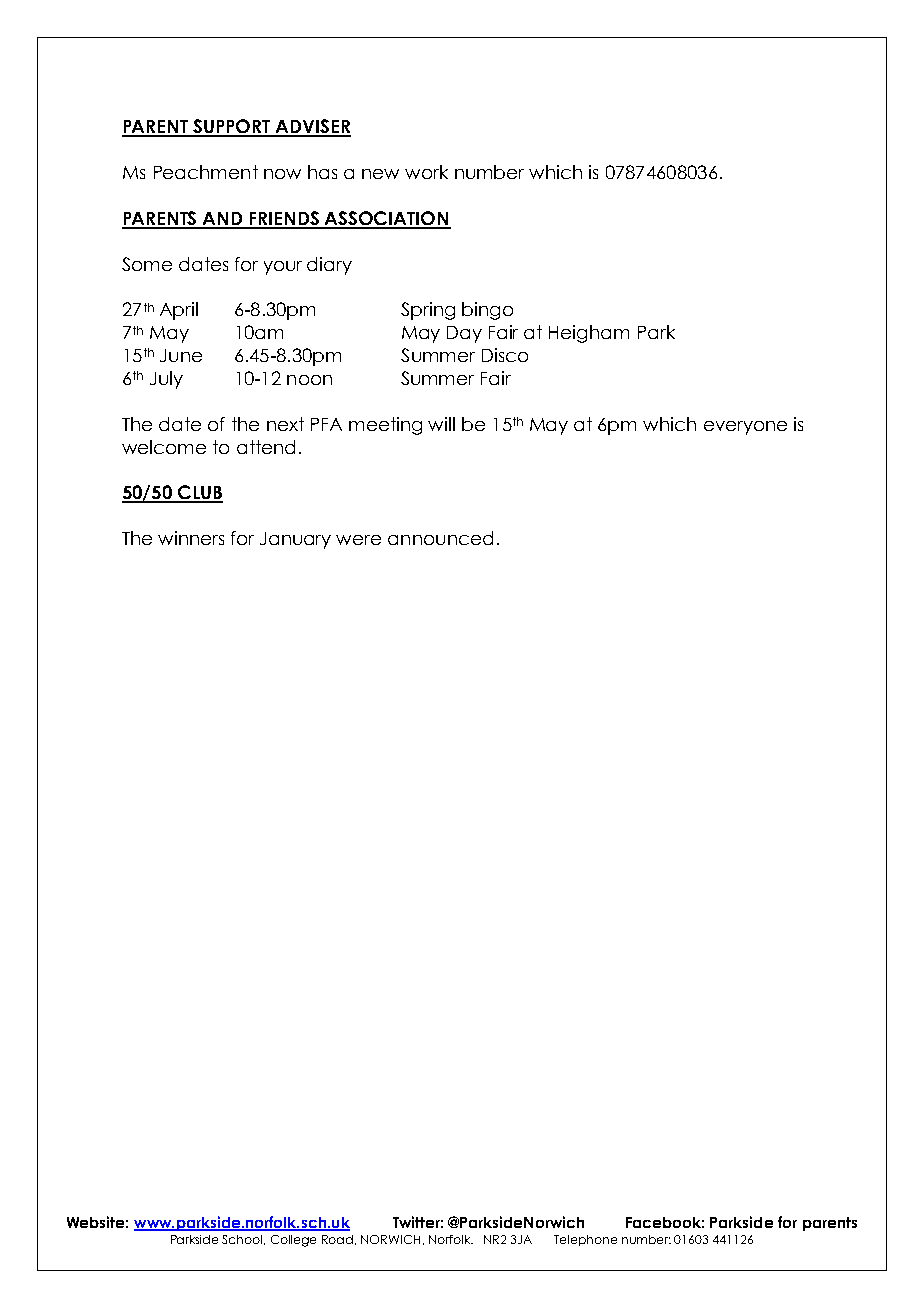 This screenshot has height=1308, width=924. What do you see at coordinates (585, 1240) in the screenshot?
I see `Telephone` at bounding box center [585, 1240].
